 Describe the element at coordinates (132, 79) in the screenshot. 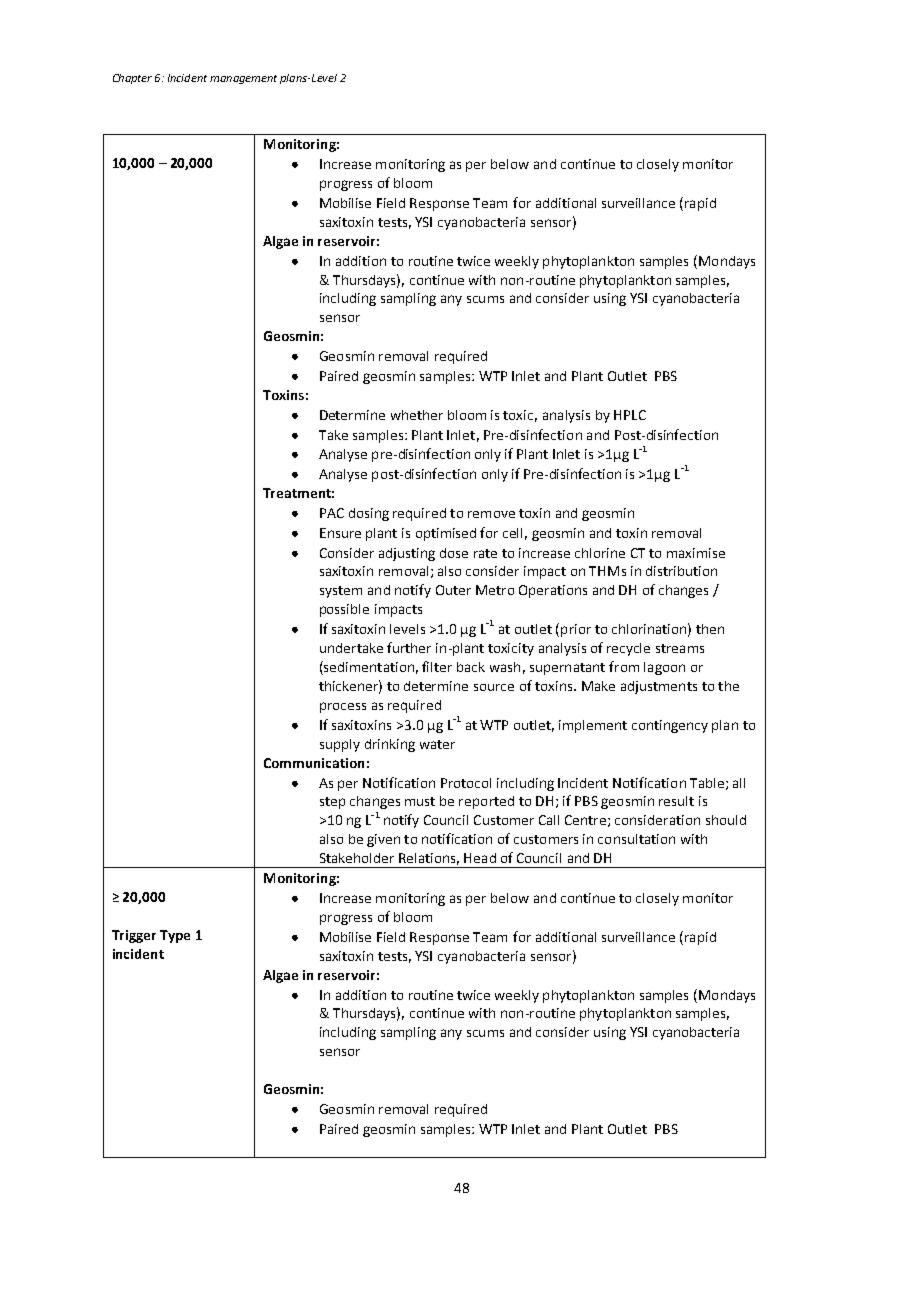

I see `Chapter` at that location.
